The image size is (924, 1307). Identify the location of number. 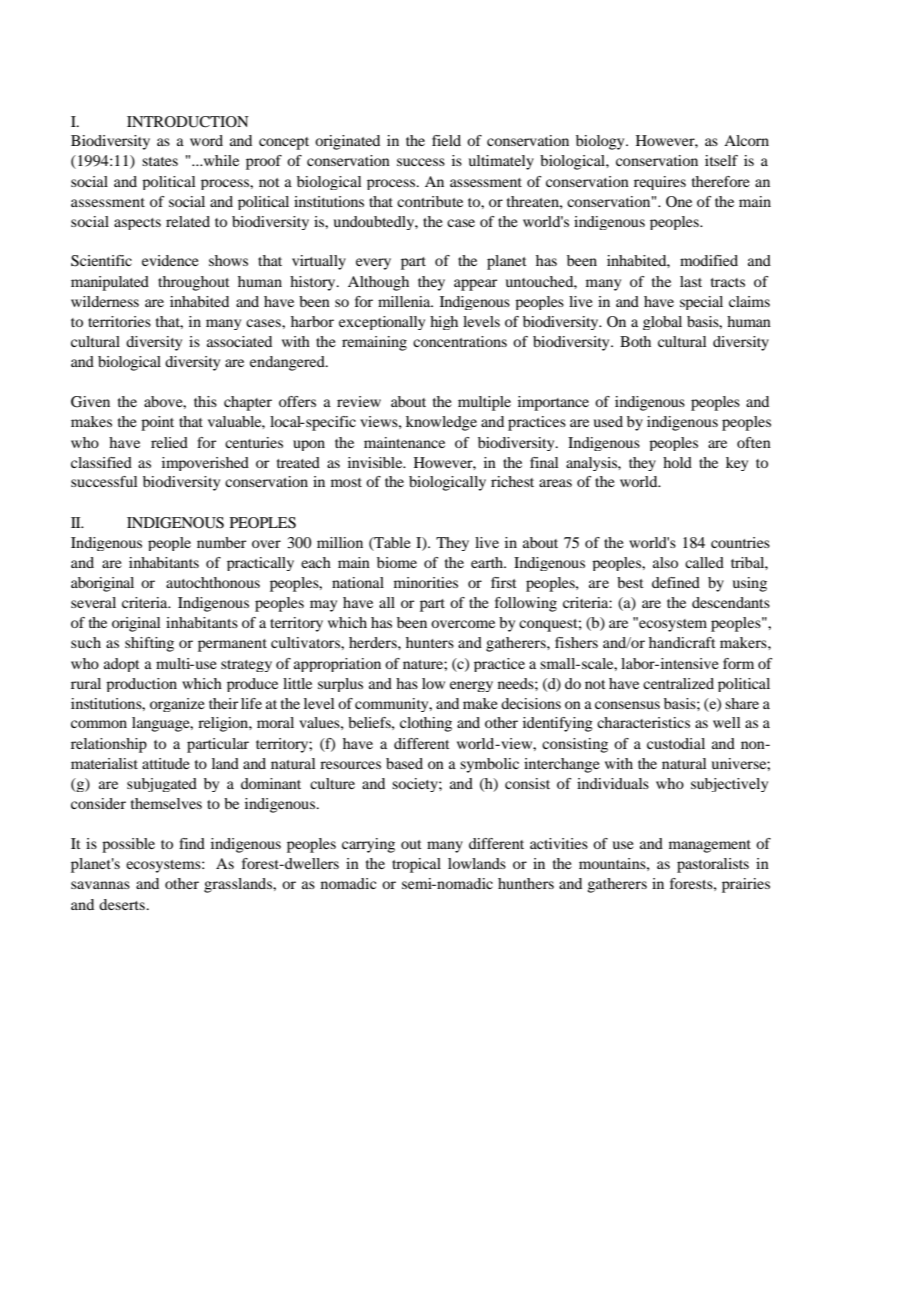
(221, 542).
